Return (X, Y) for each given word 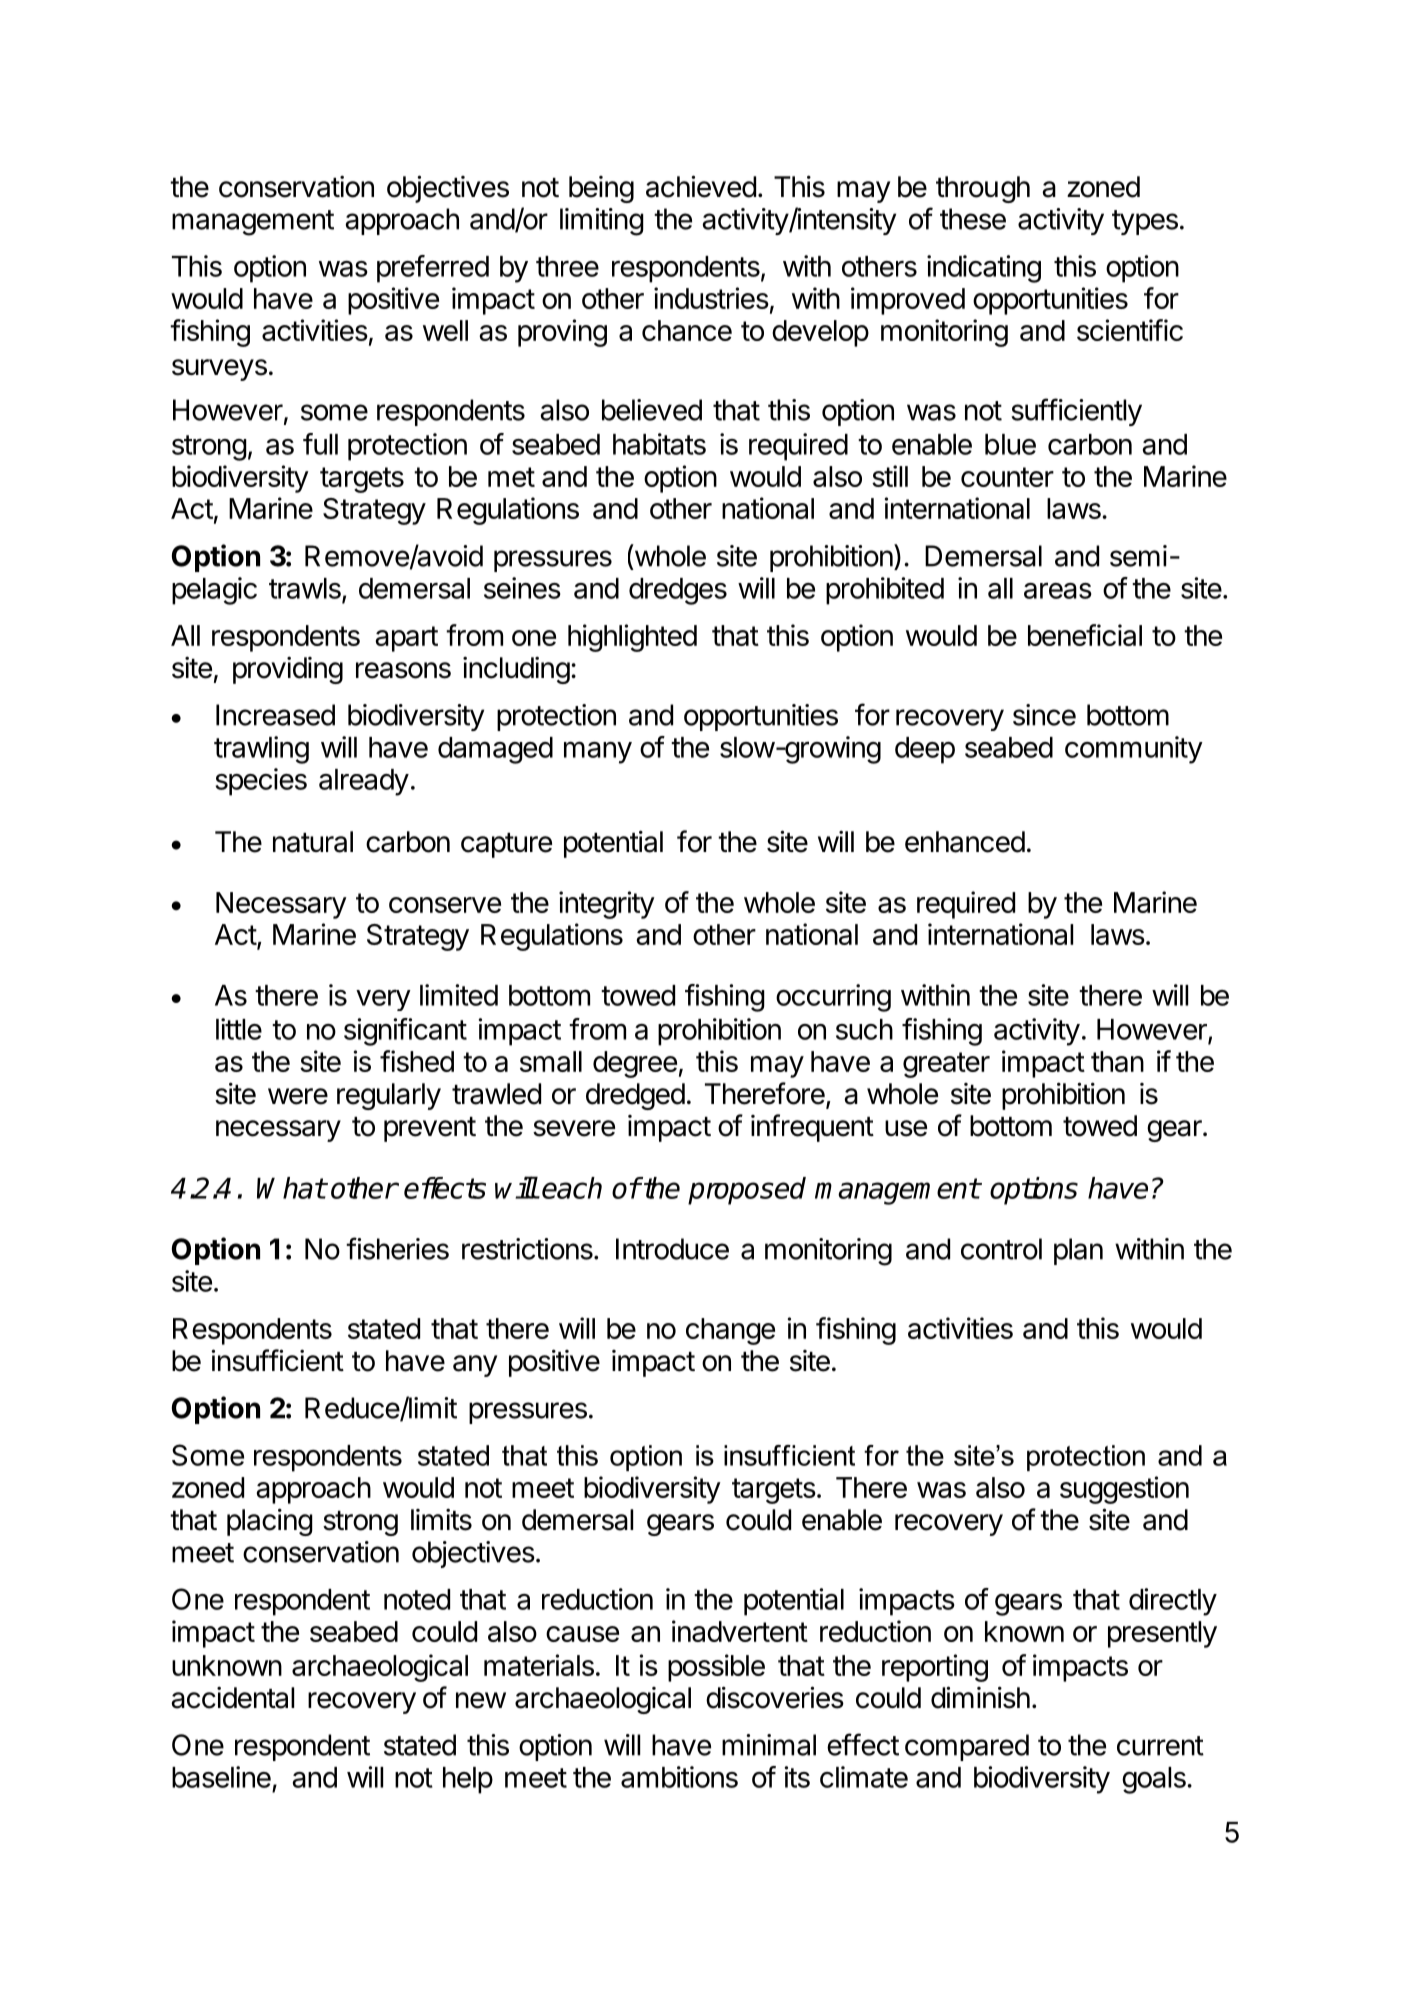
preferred (433, 269)
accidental (232, 1697)
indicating (984, 269)
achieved (701, 186)
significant (405, 1032)
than (1117, 1061)
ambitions (679, 1777)
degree (635, 1064)
